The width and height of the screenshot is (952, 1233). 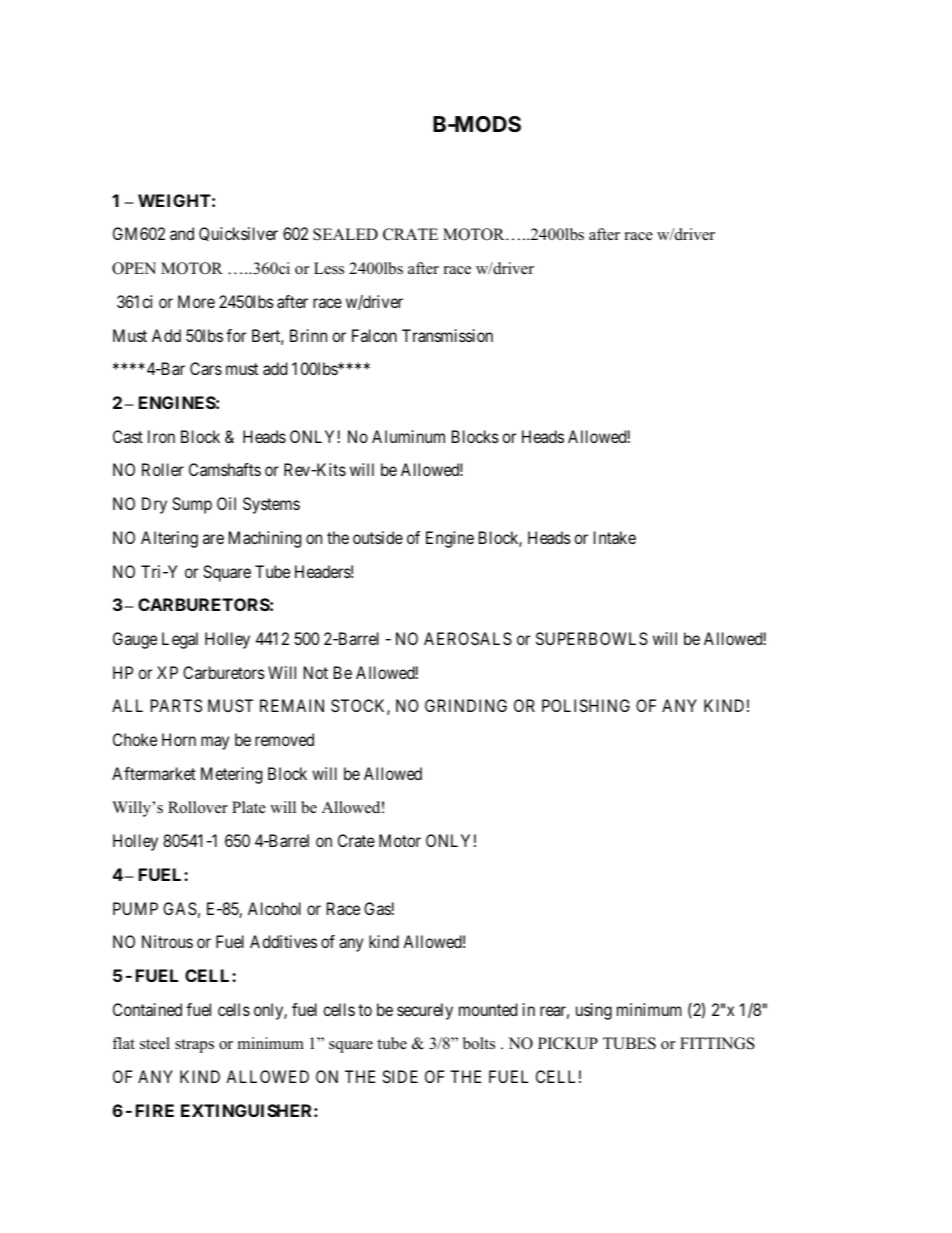 What do you see at coordinates (169, 539) in the screenshot?
I see `Altering` at bounding box center [169, 539].
